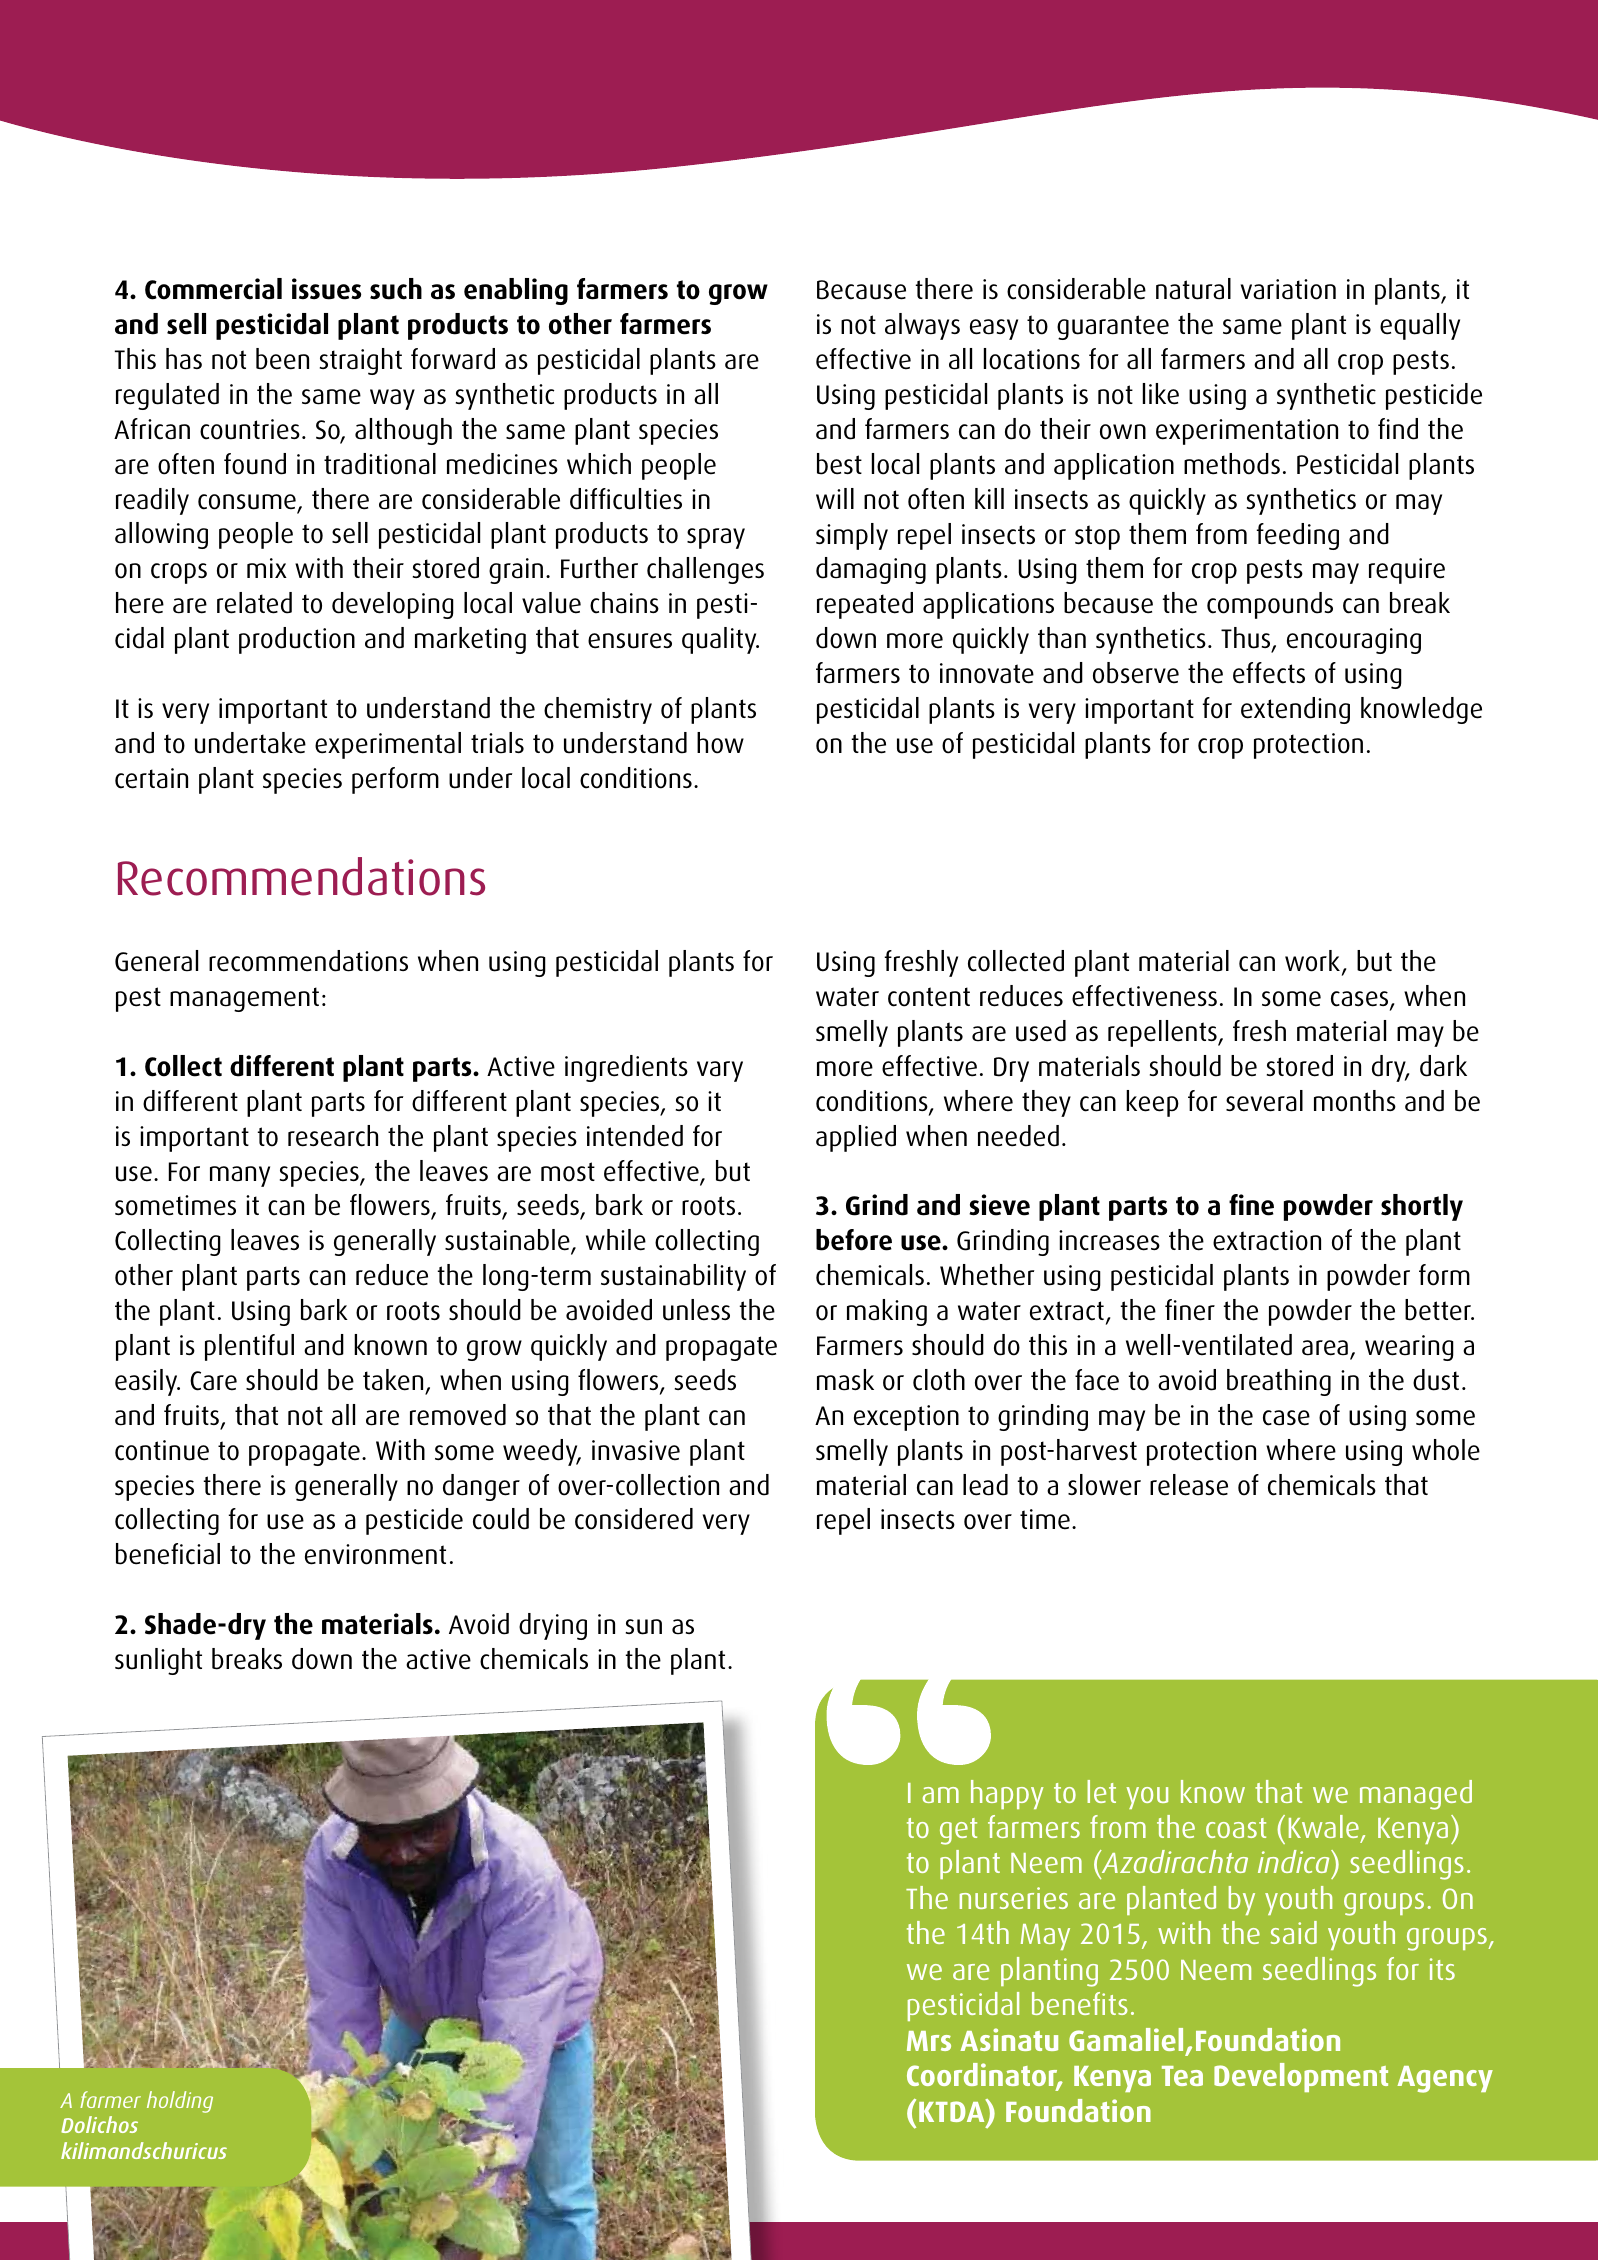 Image resolution: width=1598 pixels, height=2260 pixels. What do you see at coordinates (282, 359) in the document?
I see `been` at bounding box center [282, 359].
